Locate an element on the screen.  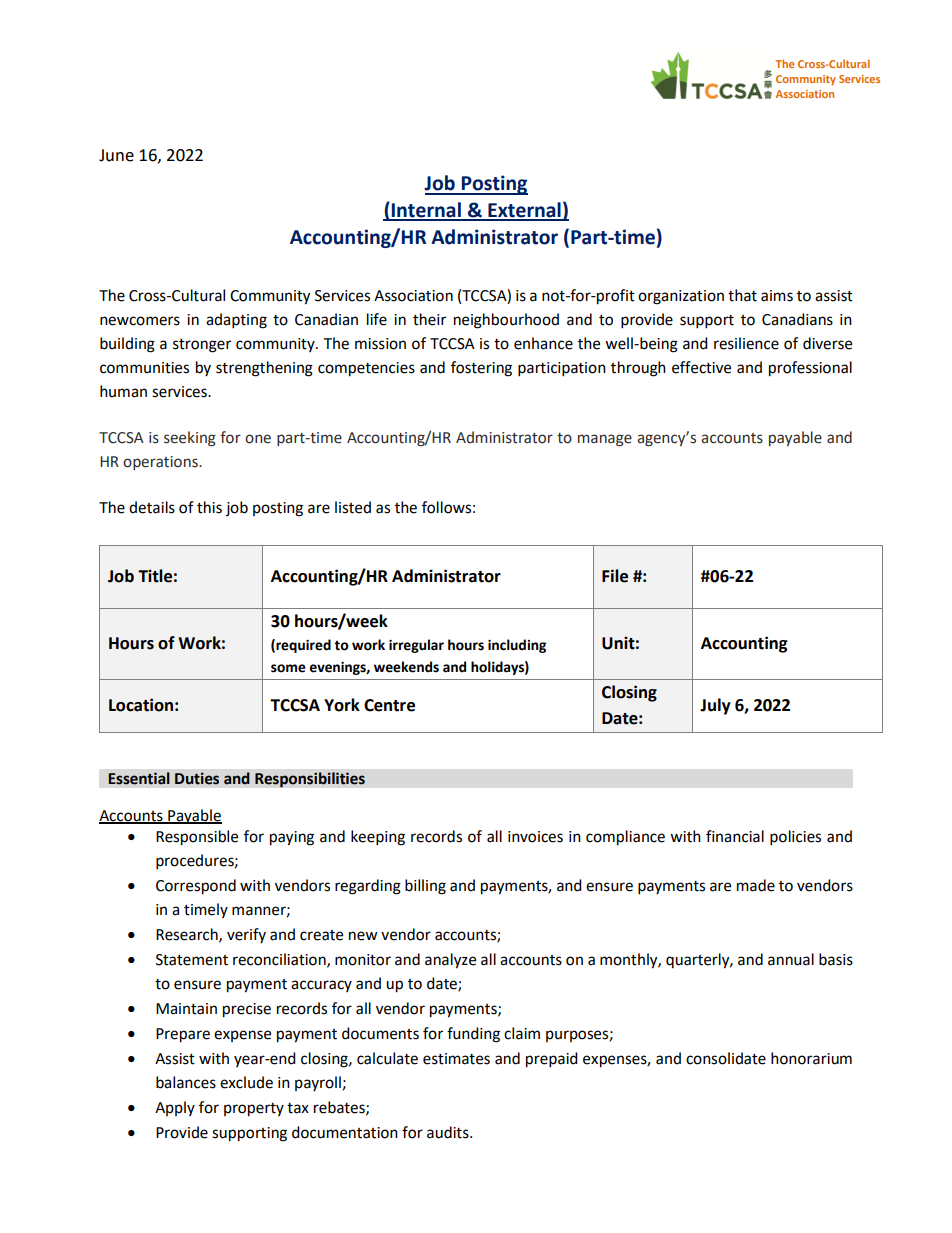
External is located at coordinates (524, 211).
